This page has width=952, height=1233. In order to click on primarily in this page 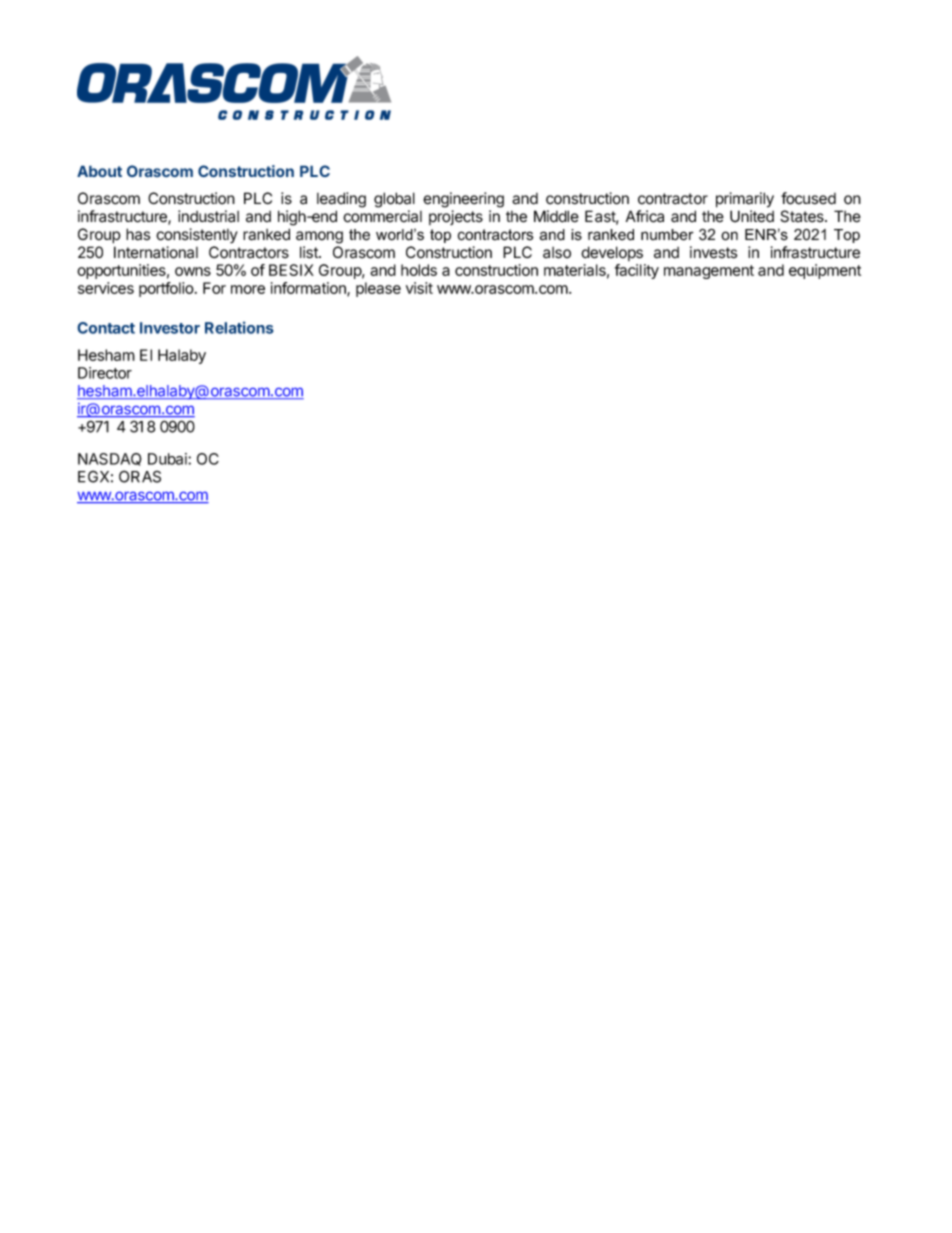, I will do `click(745, 200)`.
